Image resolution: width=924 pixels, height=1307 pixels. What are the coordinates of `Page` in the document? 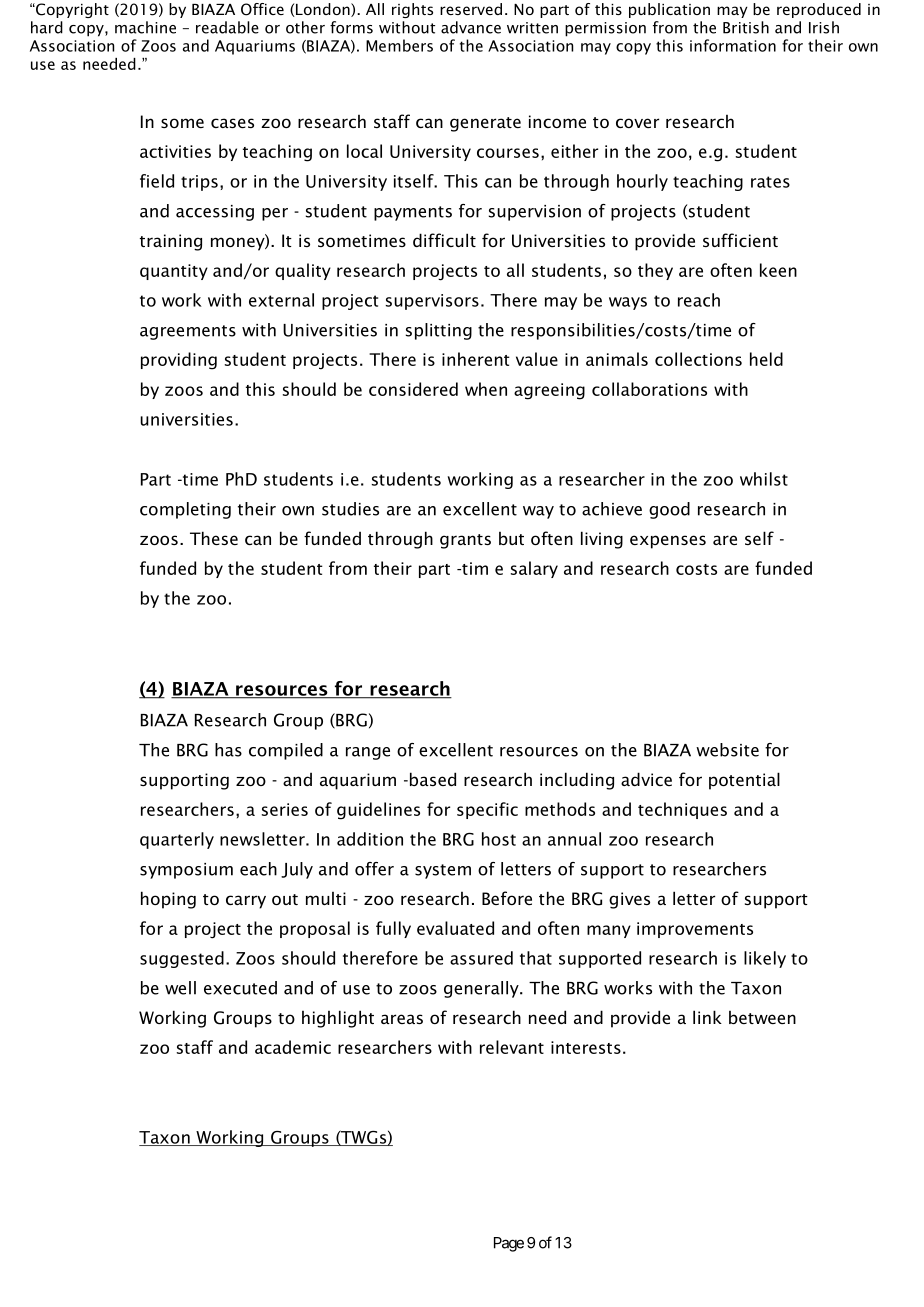 It's located at (509, 1244).
